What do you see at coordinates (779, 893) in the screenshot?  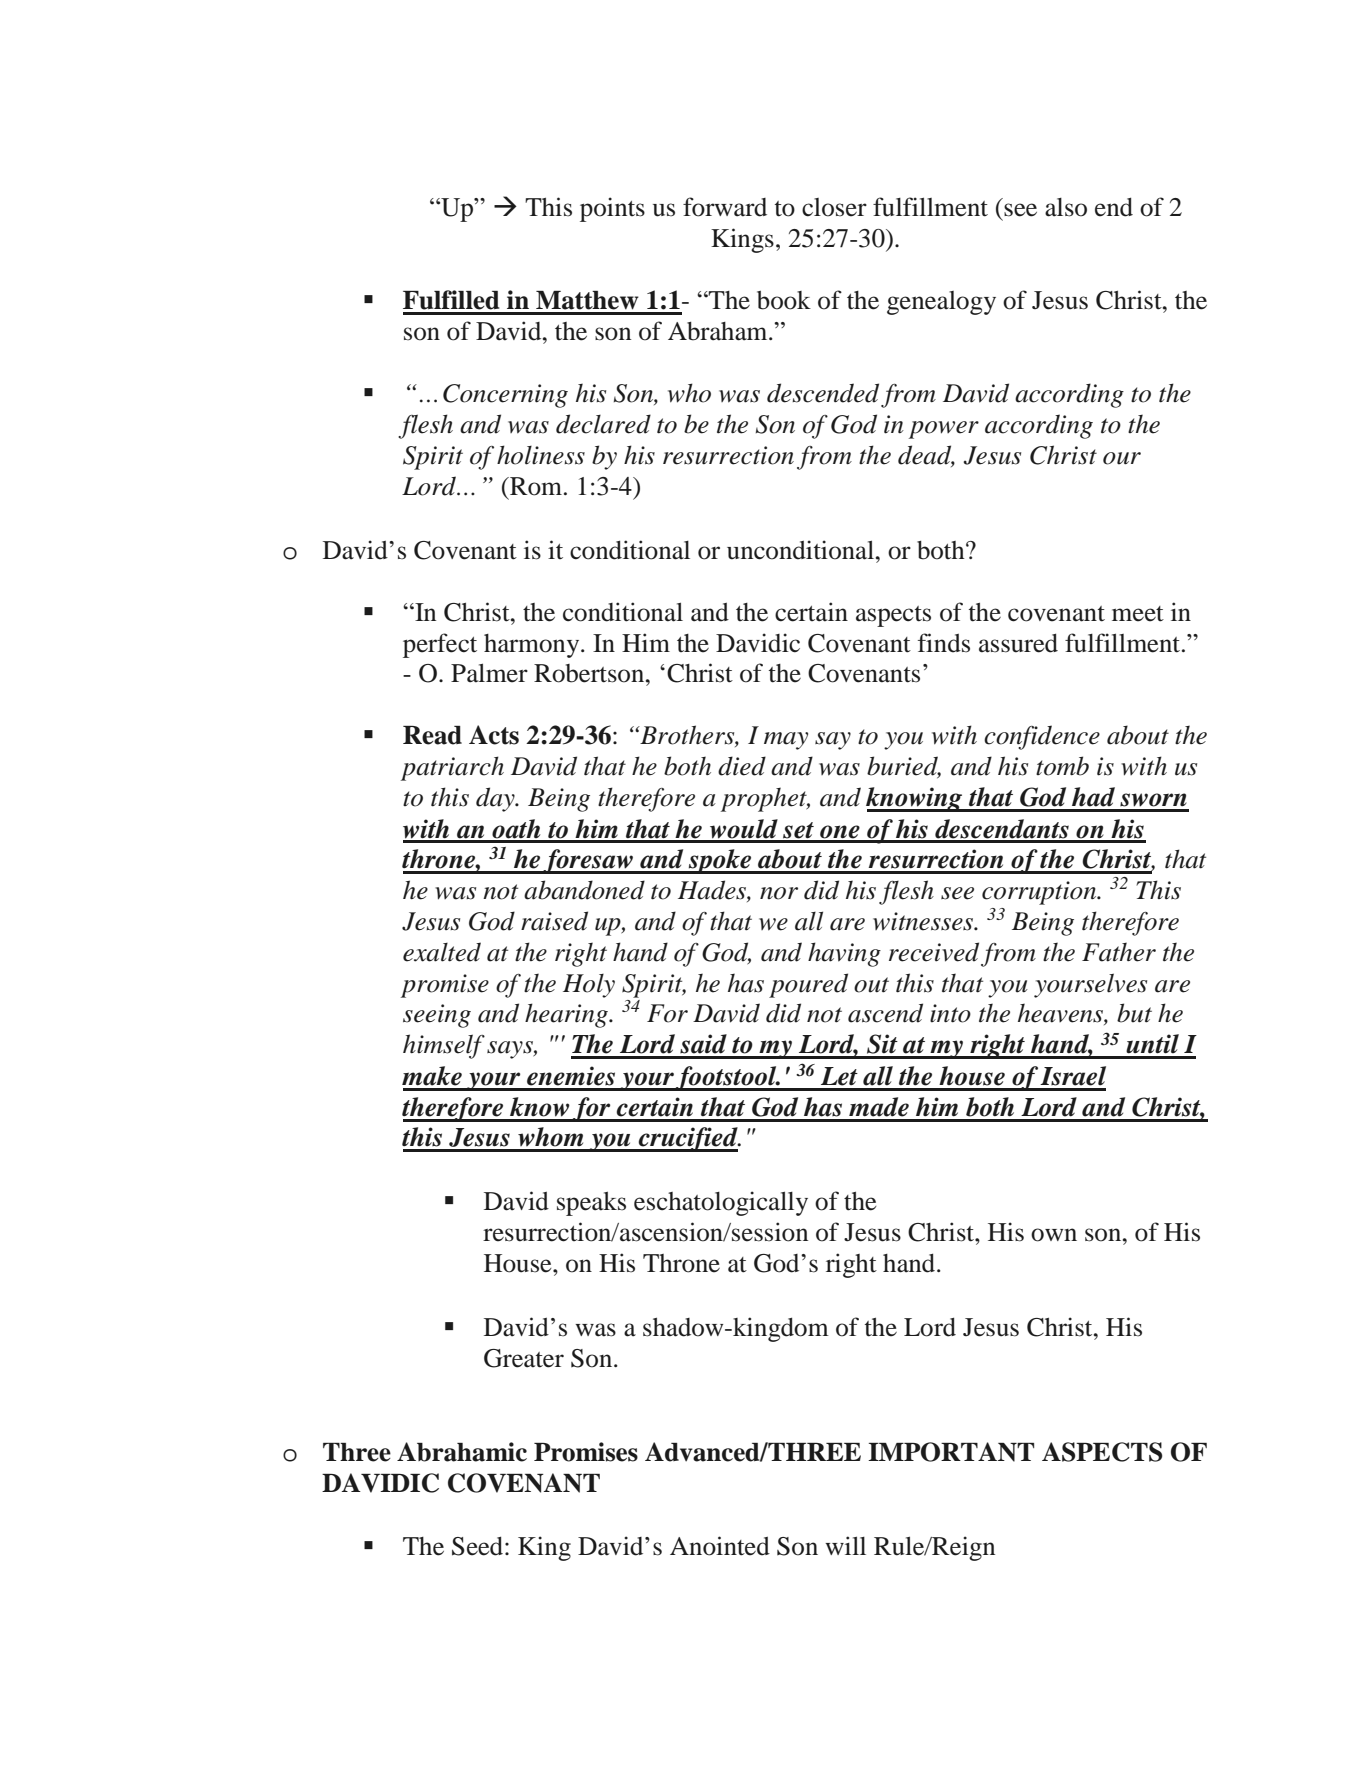 I see `nor` at bounding box center [779, 893].
